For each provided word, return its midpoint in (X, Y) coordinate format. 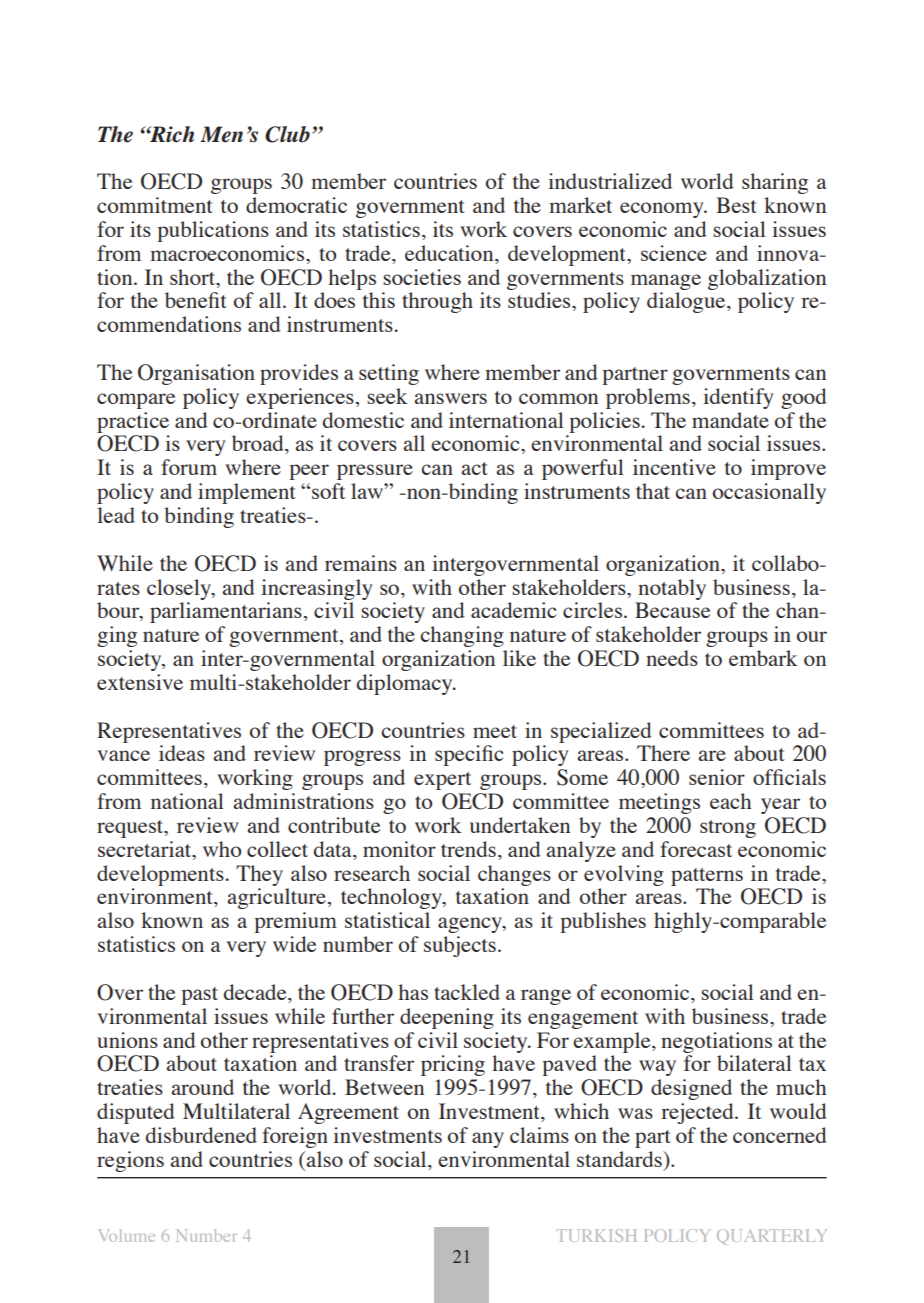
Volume (127, 1235)
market (580, 205)
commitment (155, 205)
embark (763, 658)
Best (736, 205)
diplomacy (406, 684)
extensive (140, 682)
